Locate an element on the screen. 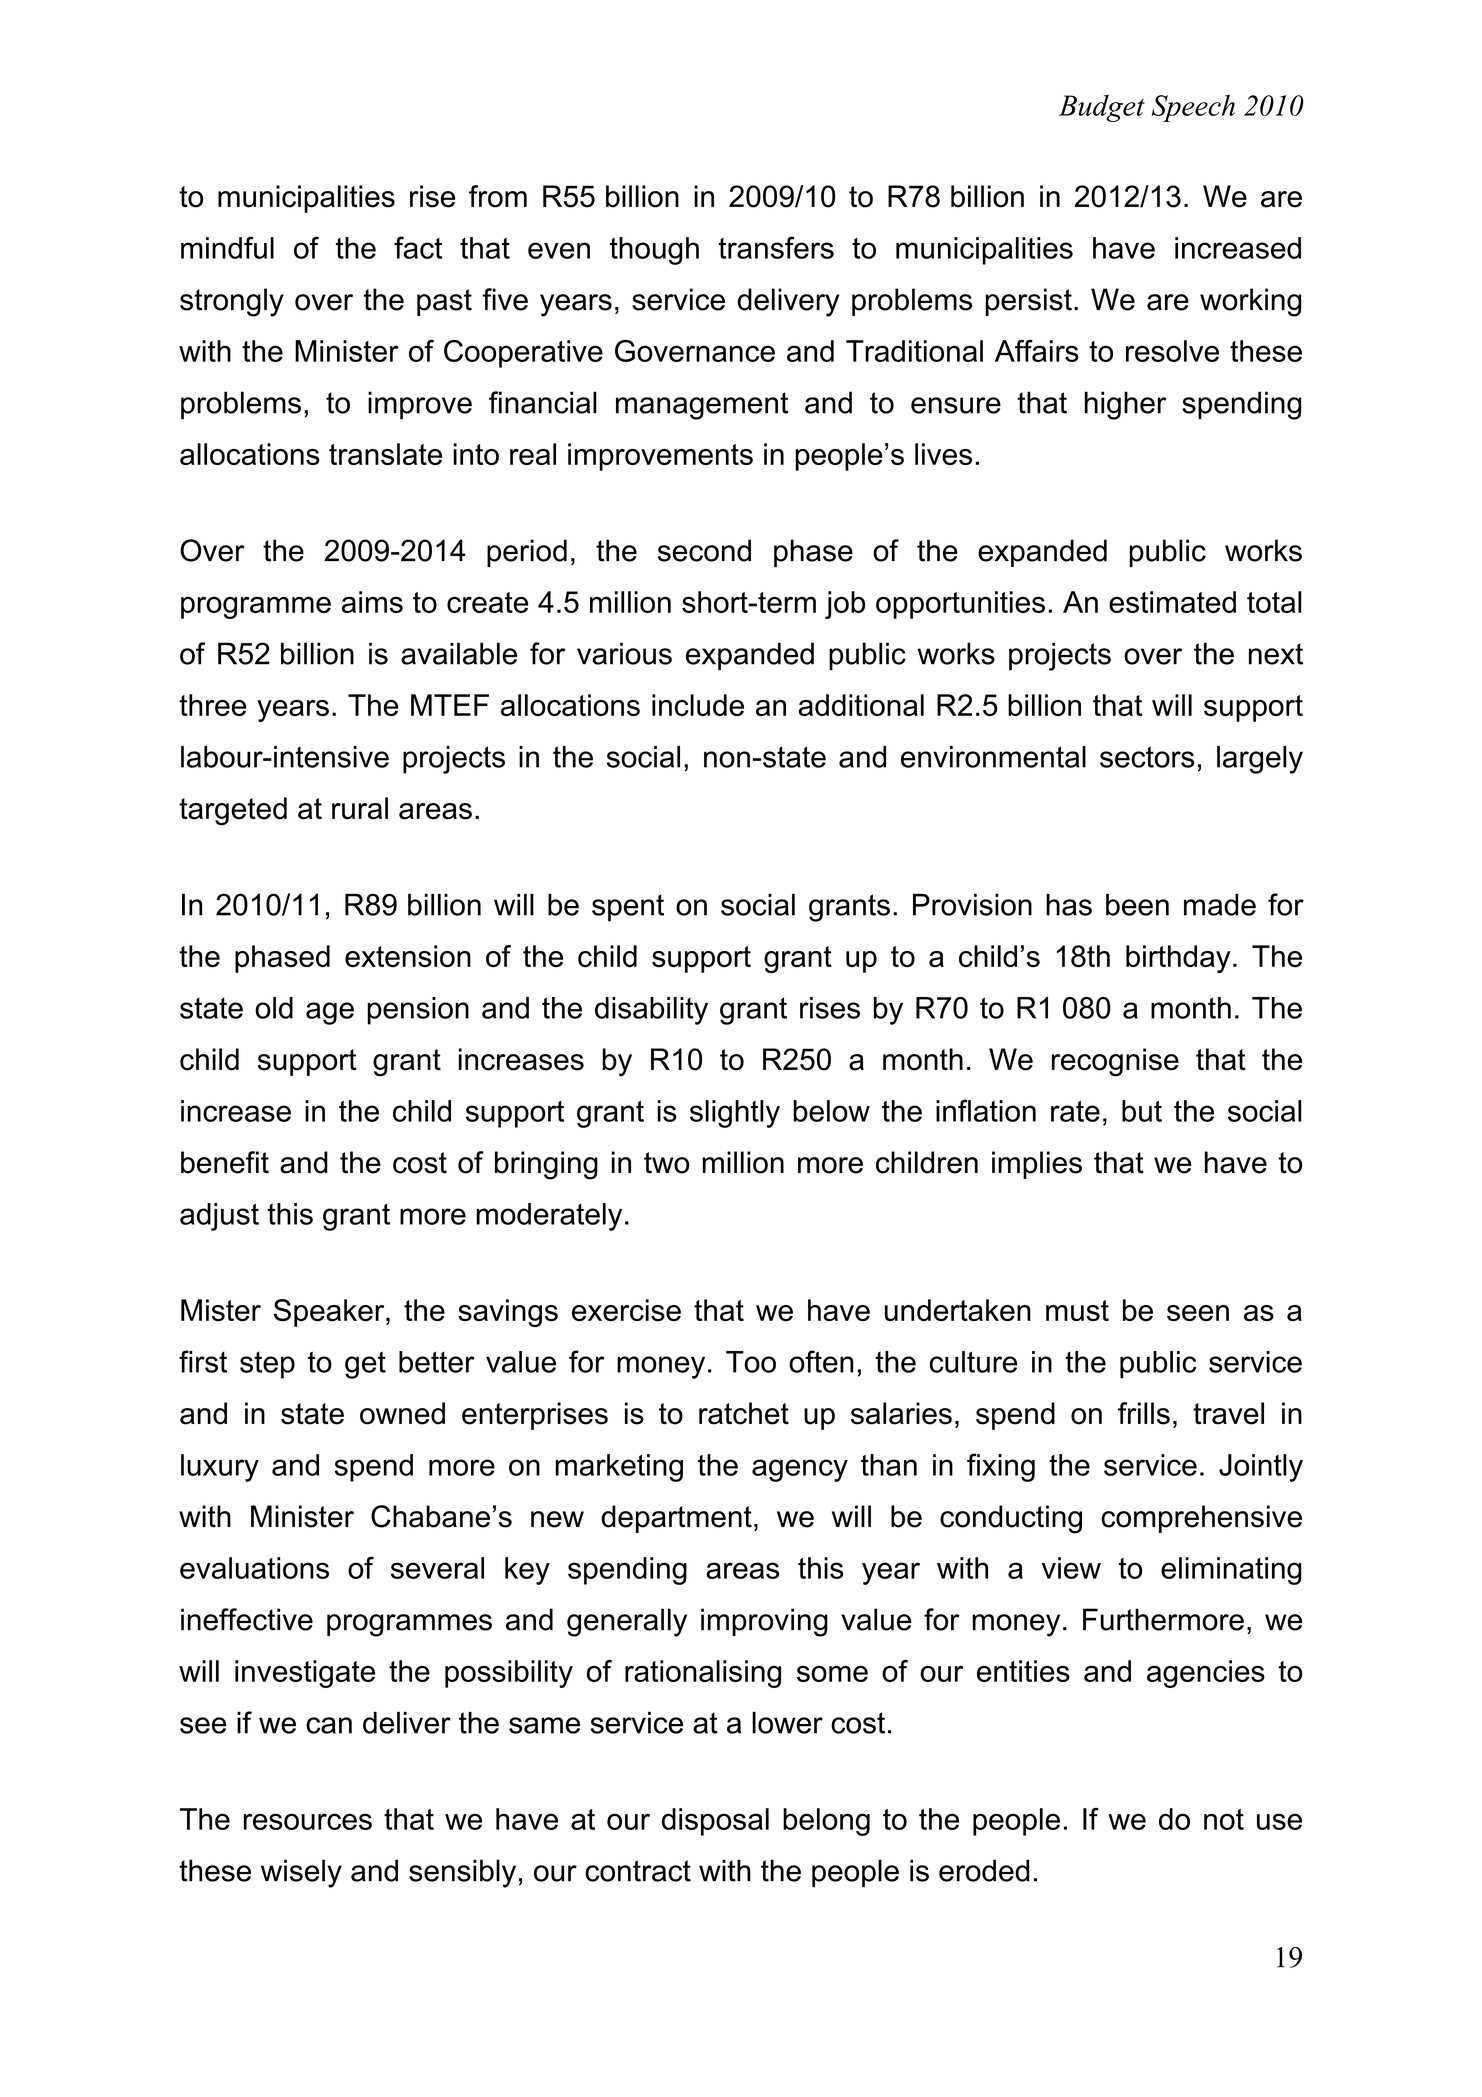  fact is located at coordinates (418, 247).
